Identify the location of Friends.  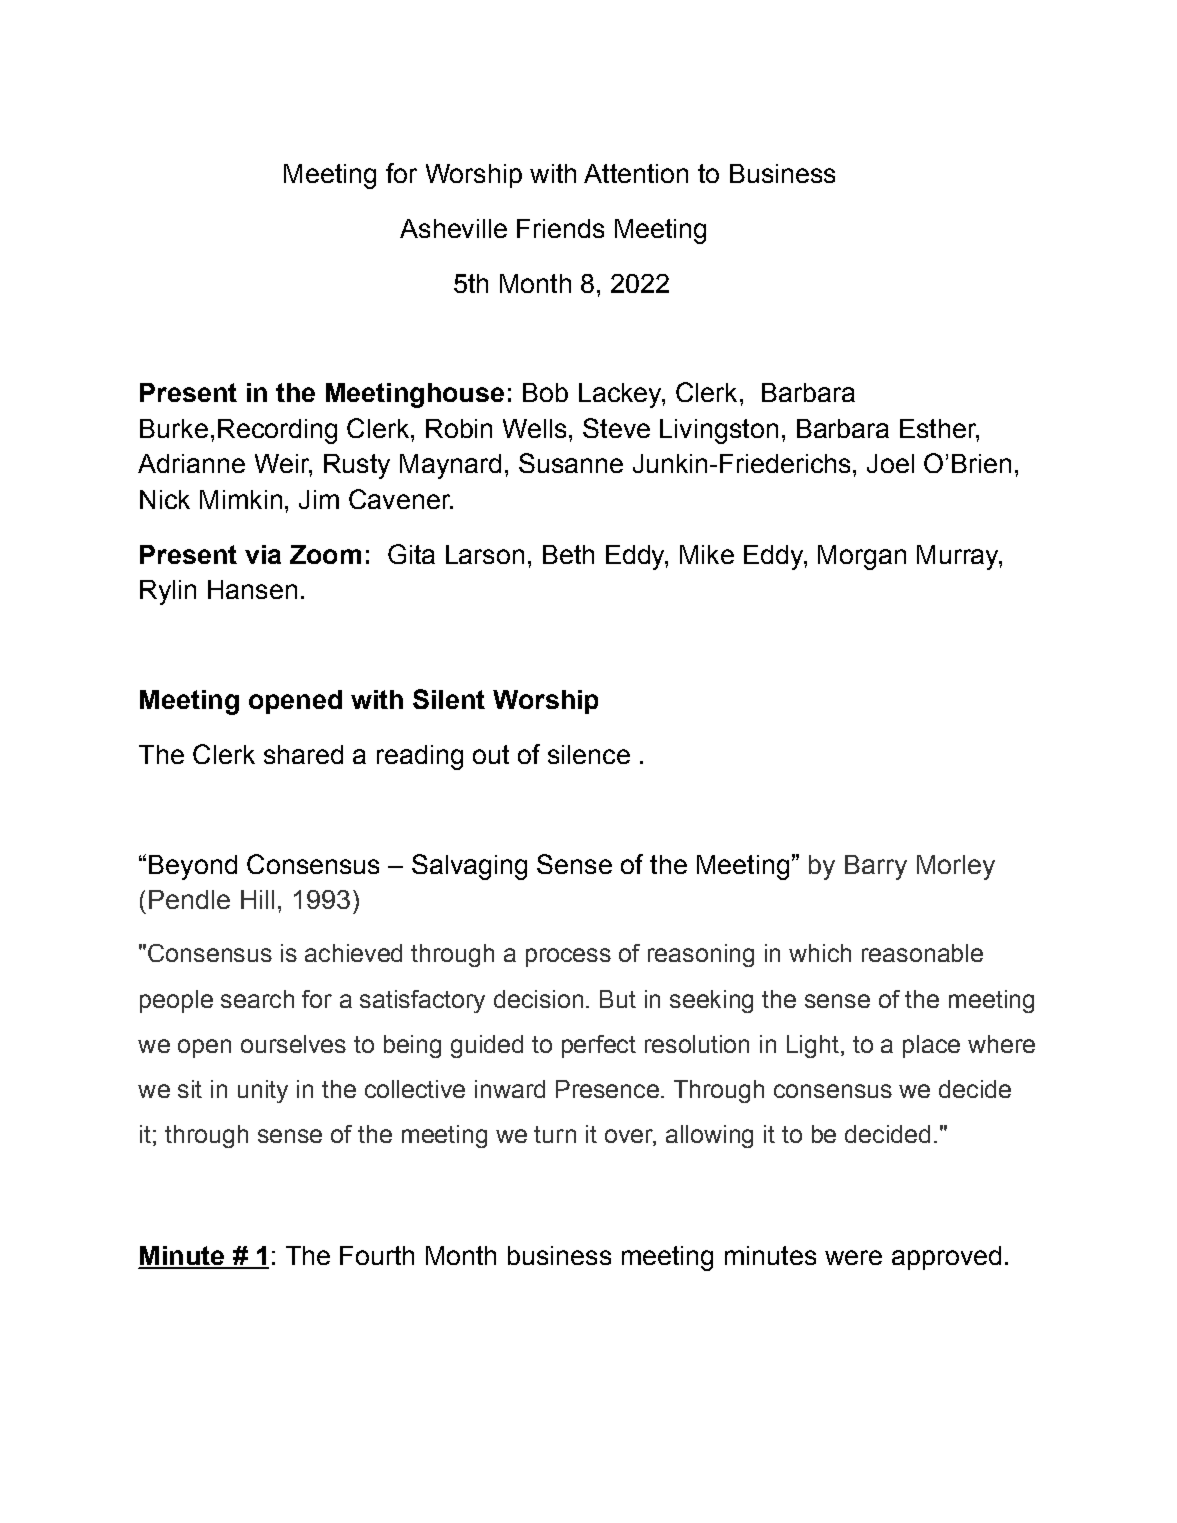
(560, 228).
